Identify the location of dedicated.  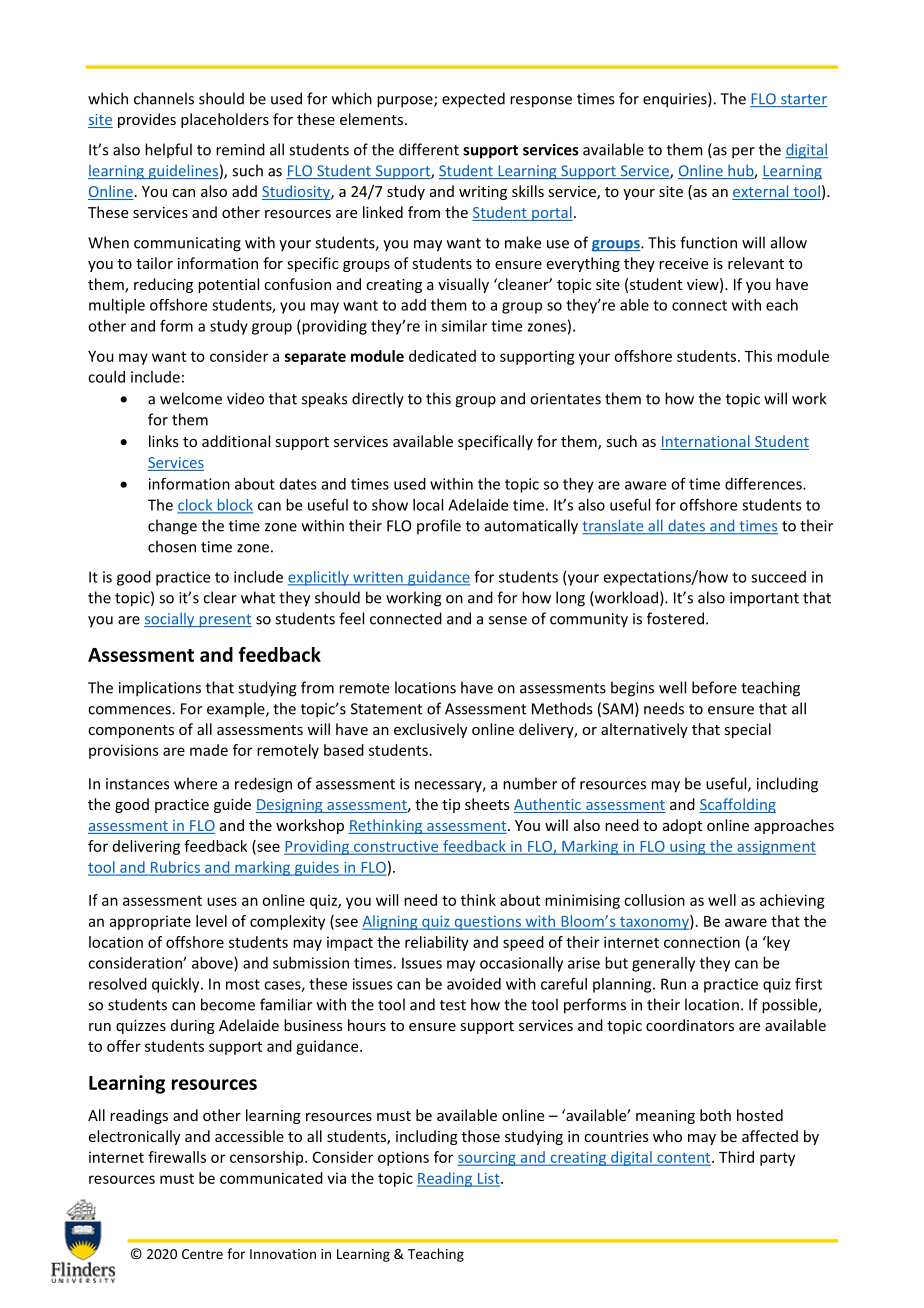
(442, 356).
